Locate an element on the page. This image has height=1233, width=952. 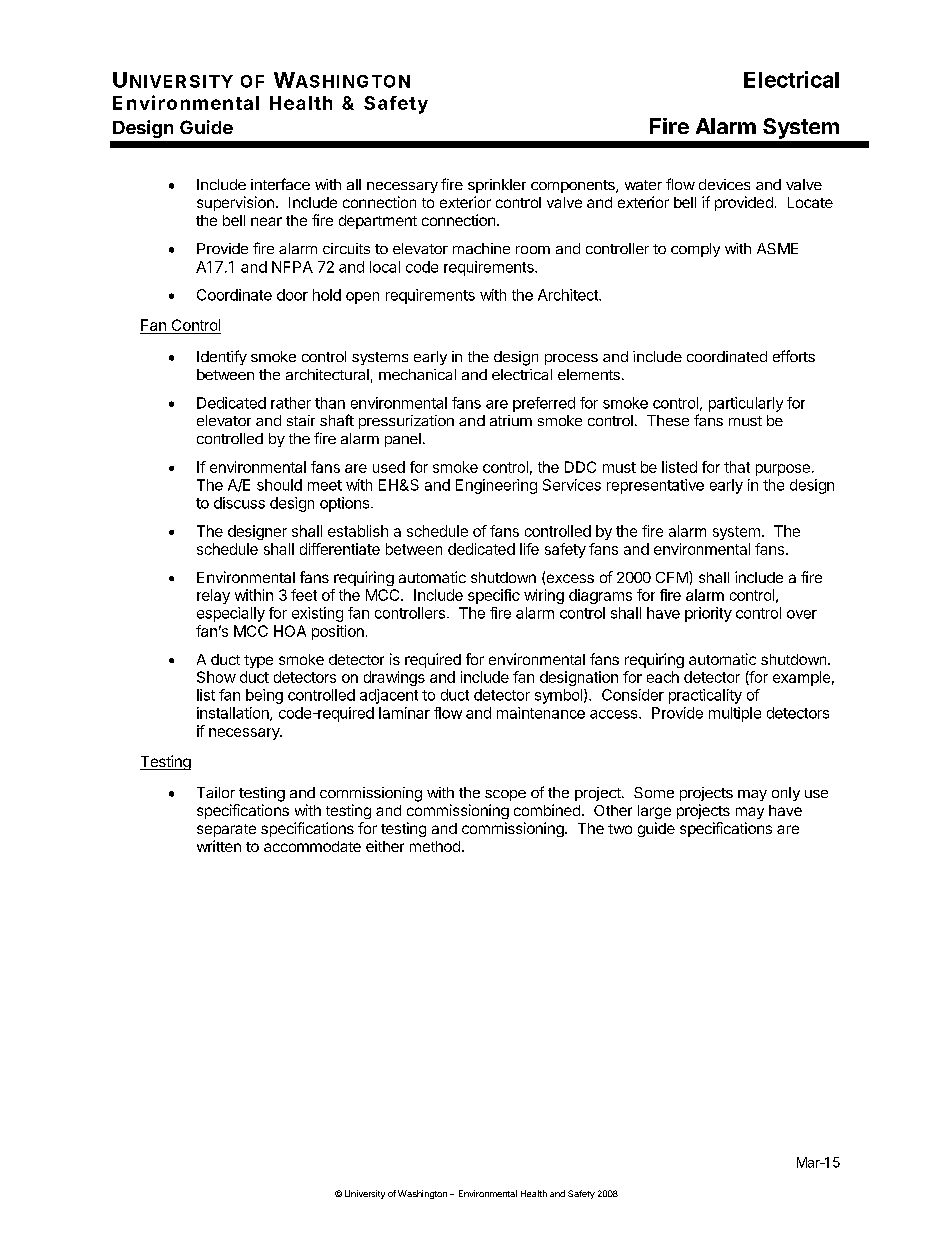
sprinkler is located at coordinates (497, 186).
